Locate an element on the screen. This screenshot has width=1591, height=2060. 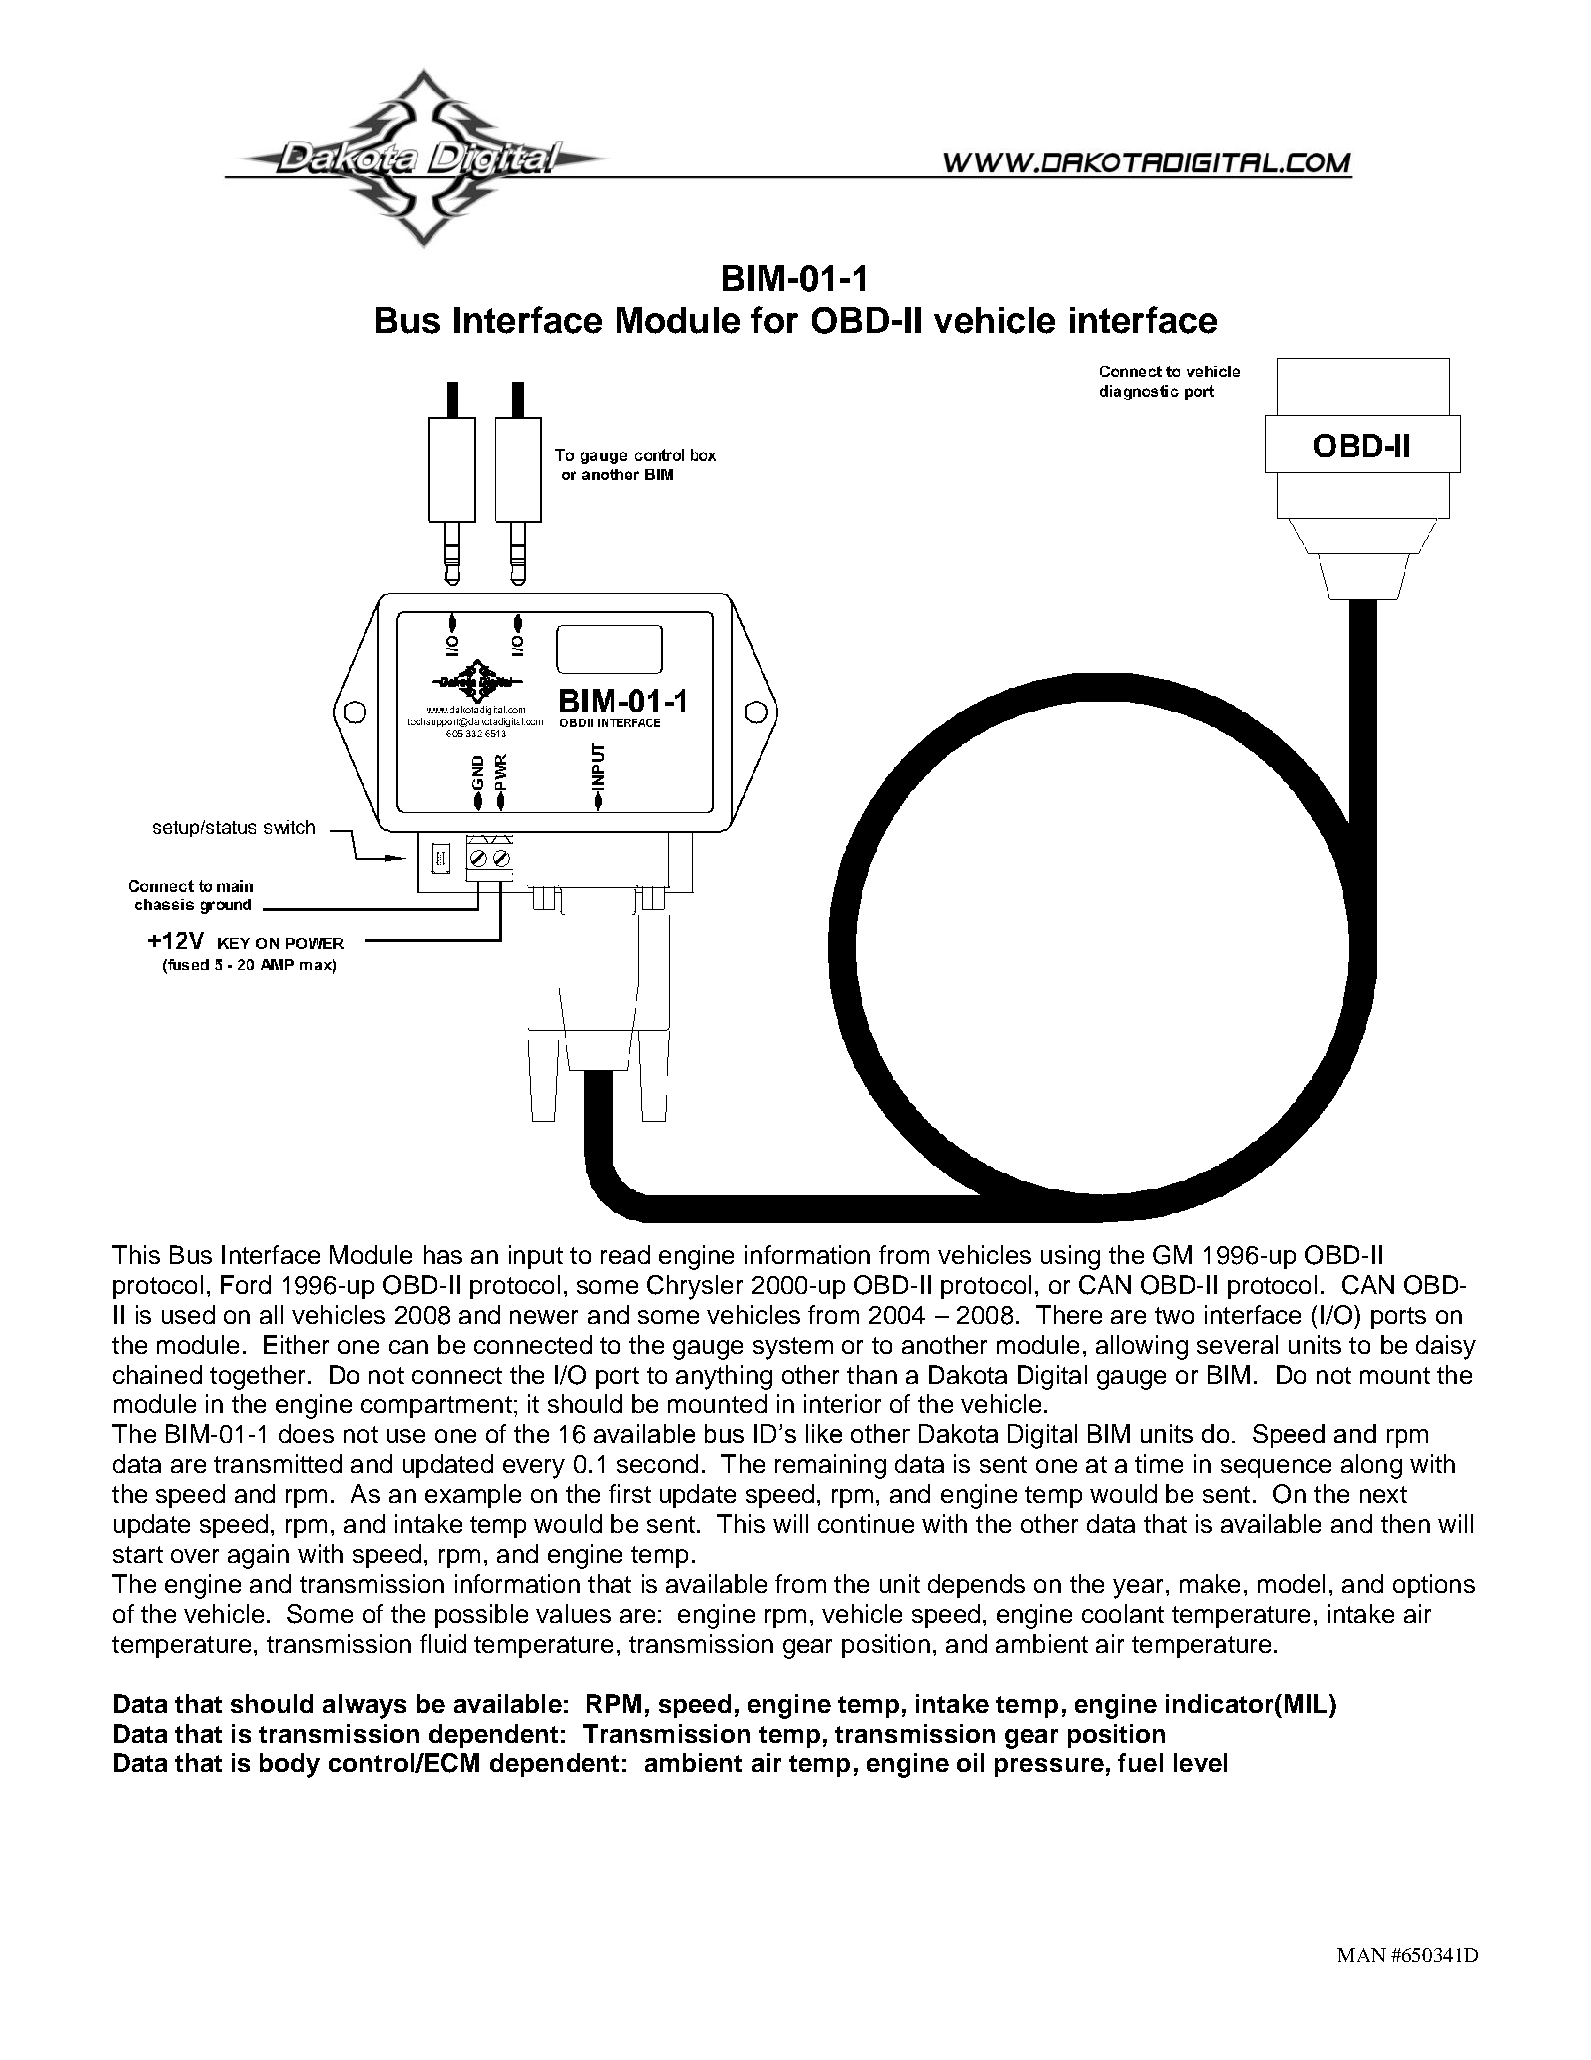
sequence is located at coordinates (1276, 1468).
